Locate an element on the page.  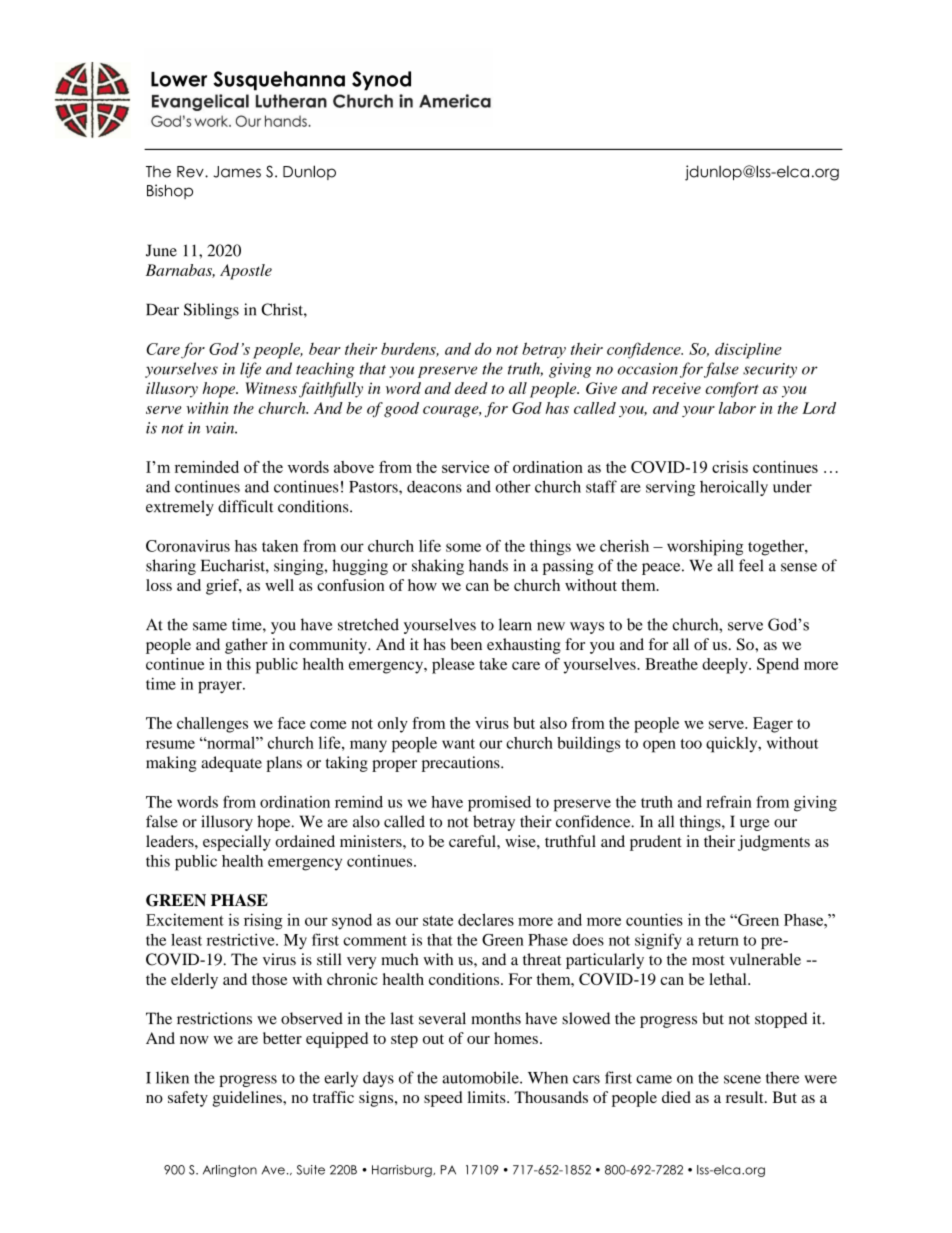
learn is located at coordinates (515, 624).
